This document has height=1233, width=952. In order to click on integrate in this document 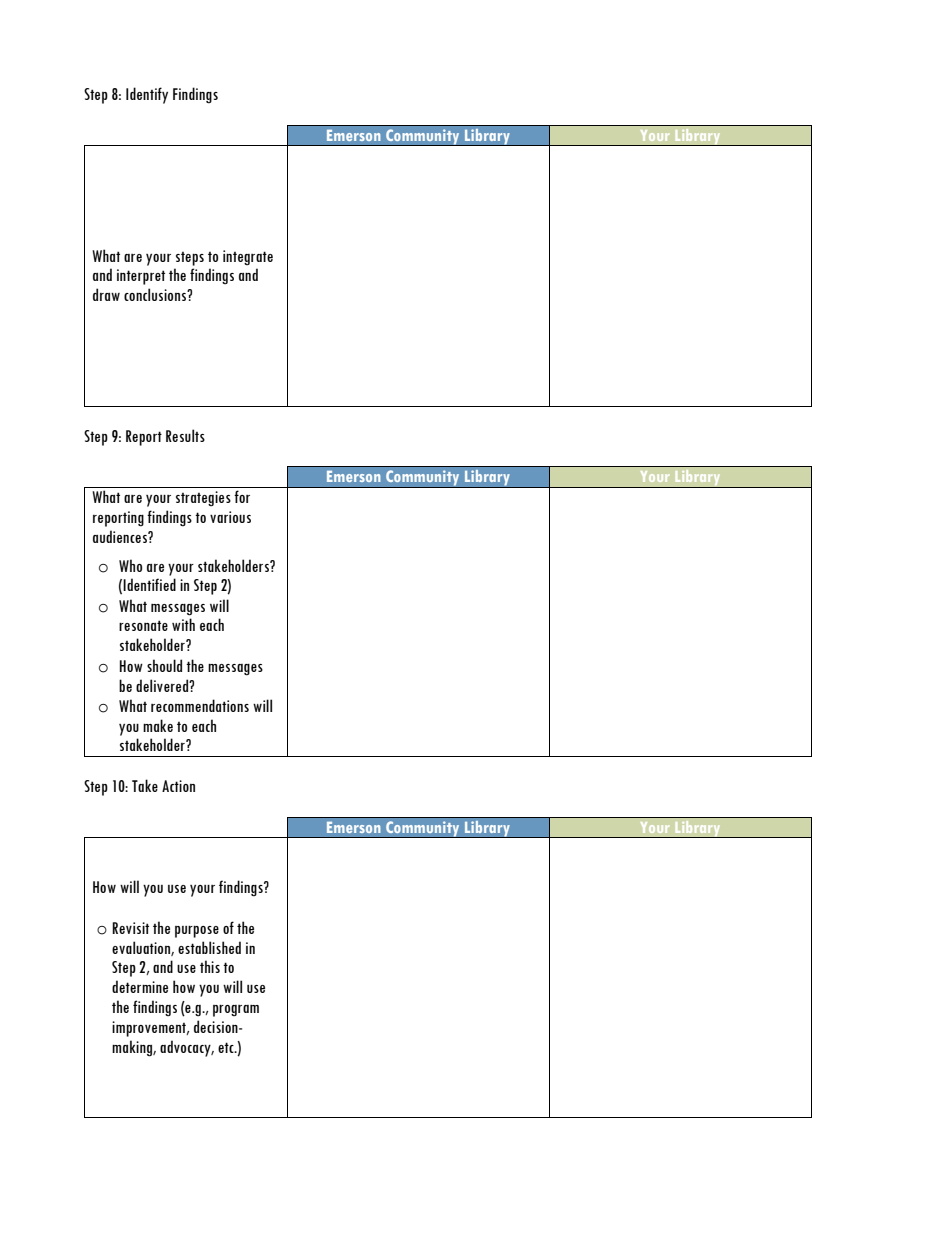, I will do `click(248, 258)`.
